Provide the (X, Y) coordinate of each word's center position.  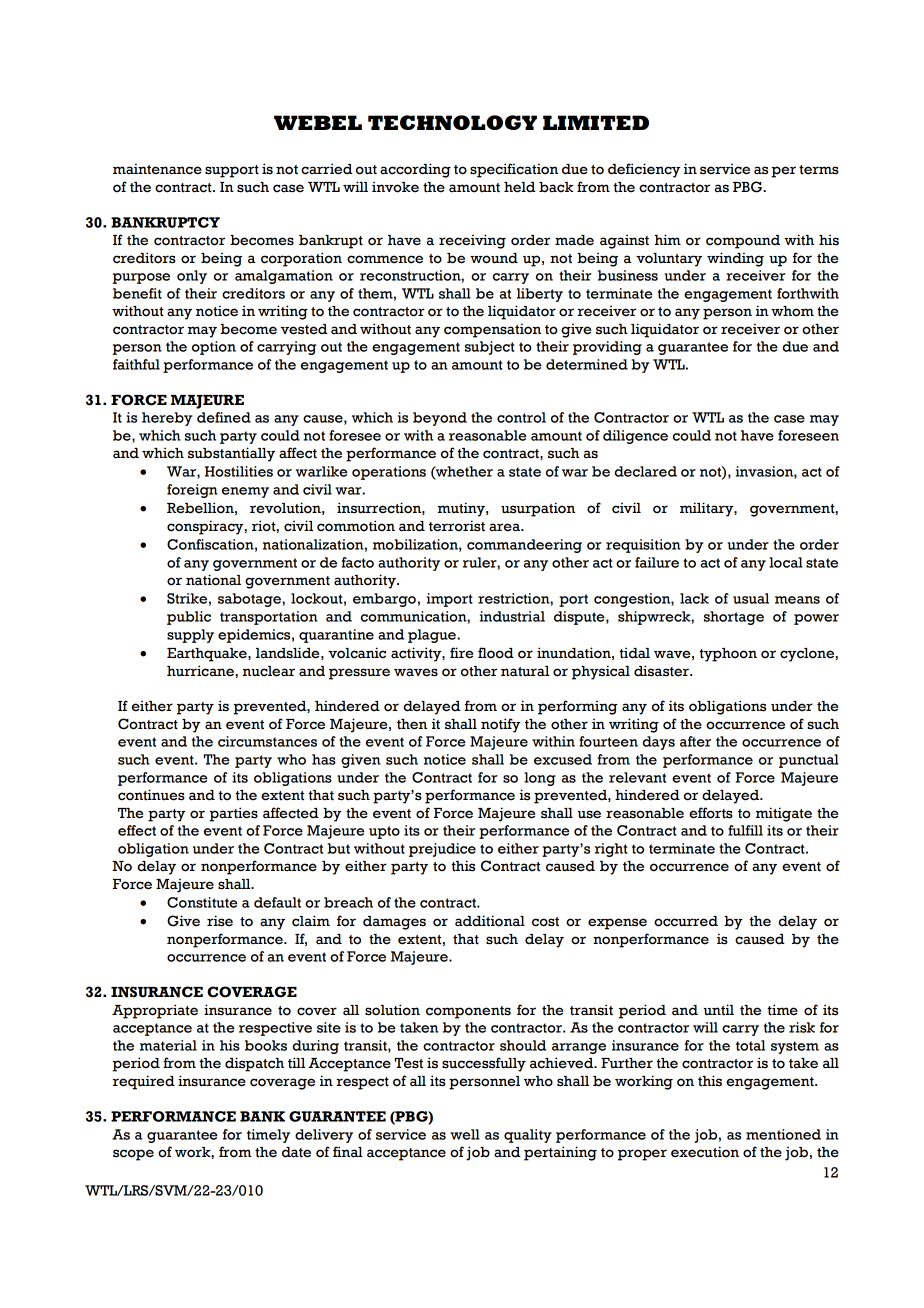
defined (224, 417)
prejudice (442, 850)
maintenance (157, 169)
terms (819, 170)
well (465, 1134)
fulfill (745, 830)
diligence (635, 437)
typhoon (728, 655)
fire (461, 653)
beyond (440, 419)
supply (190, 636)
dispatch (254, 1064)
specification (514, 170)
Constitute (202, 902)
